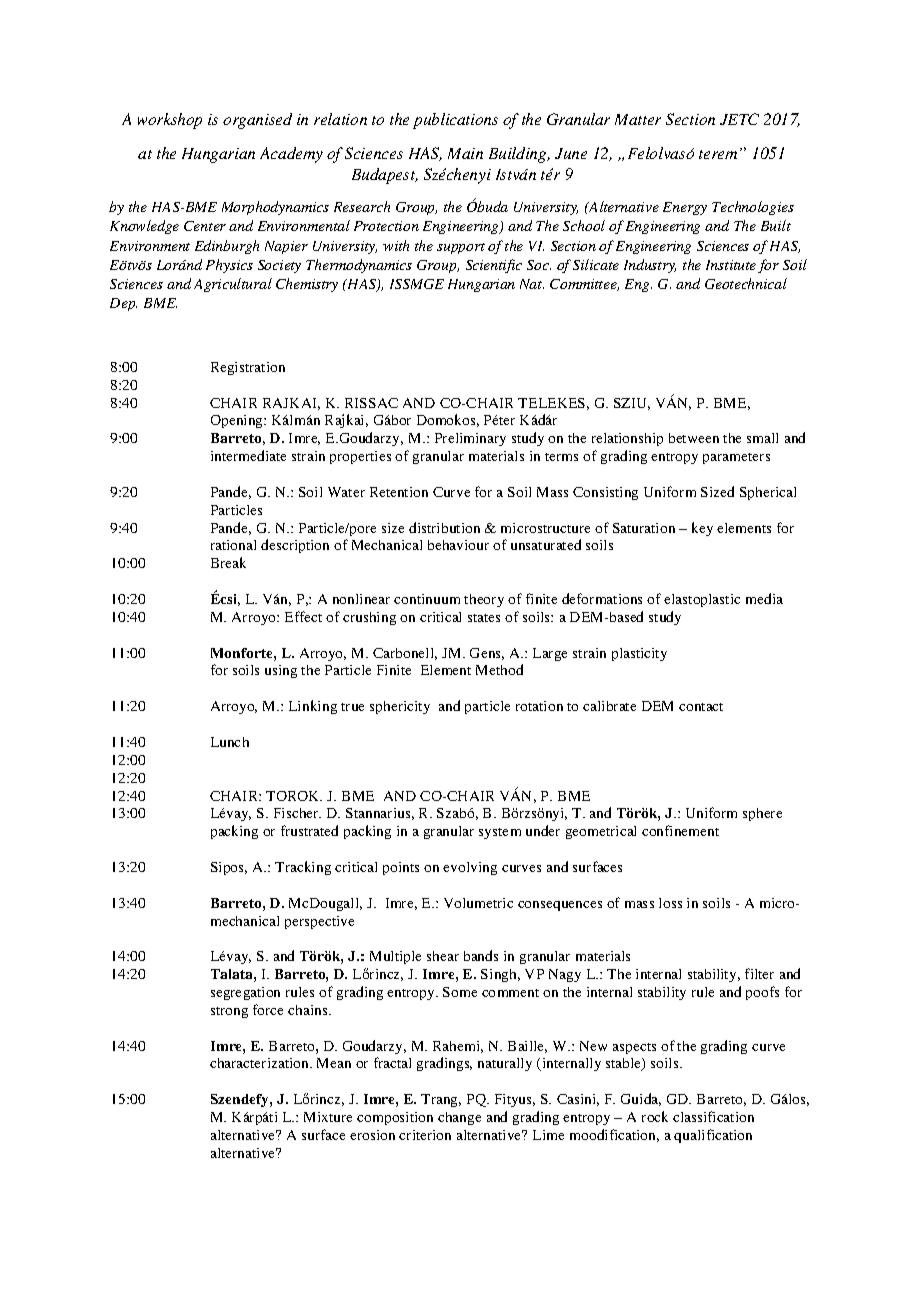  What do you see at coordinates (260, 1063) in the document?
I see `characterization` at bounding box center [260, 1063].
